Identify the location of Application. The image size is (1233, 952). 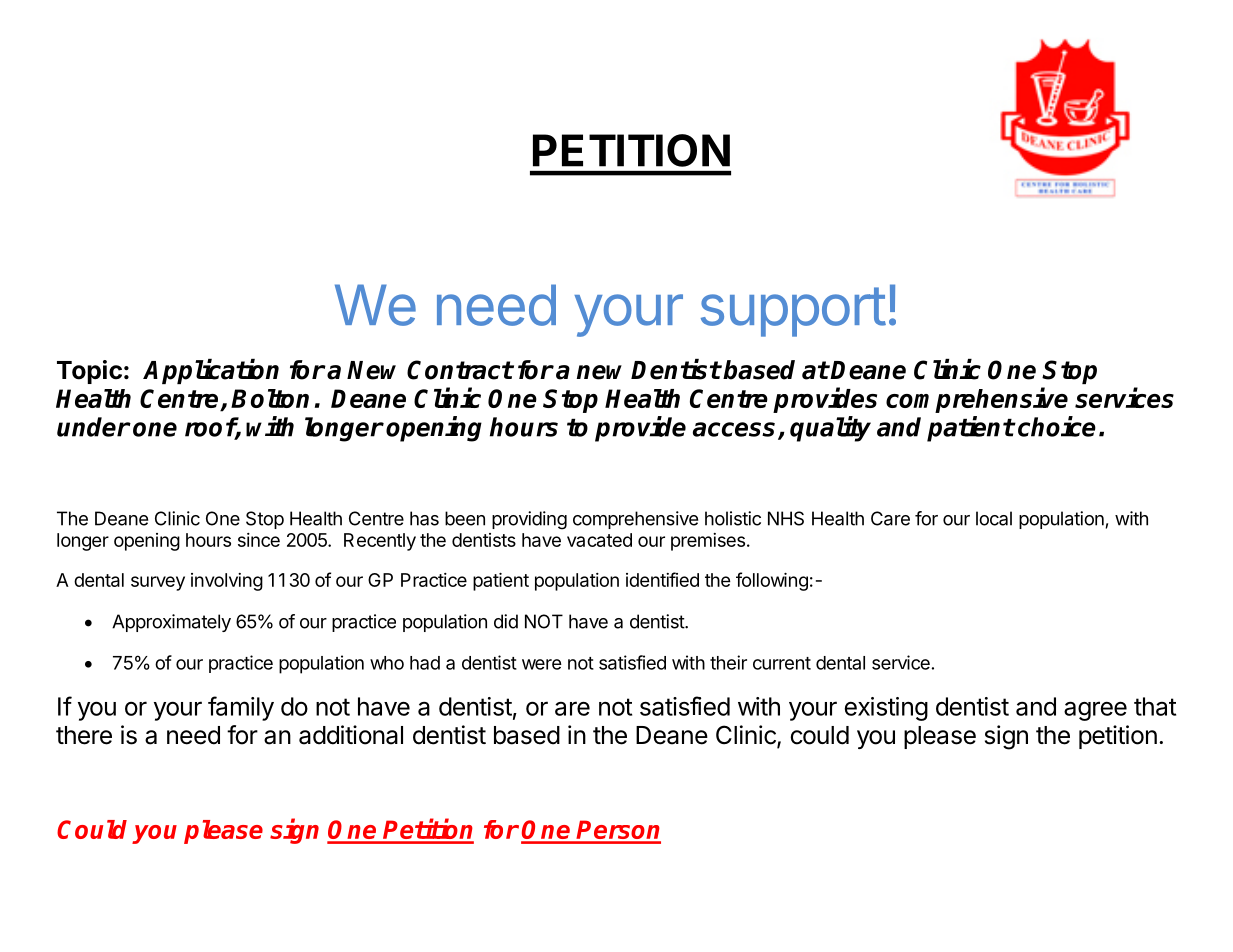
(211, 371).
